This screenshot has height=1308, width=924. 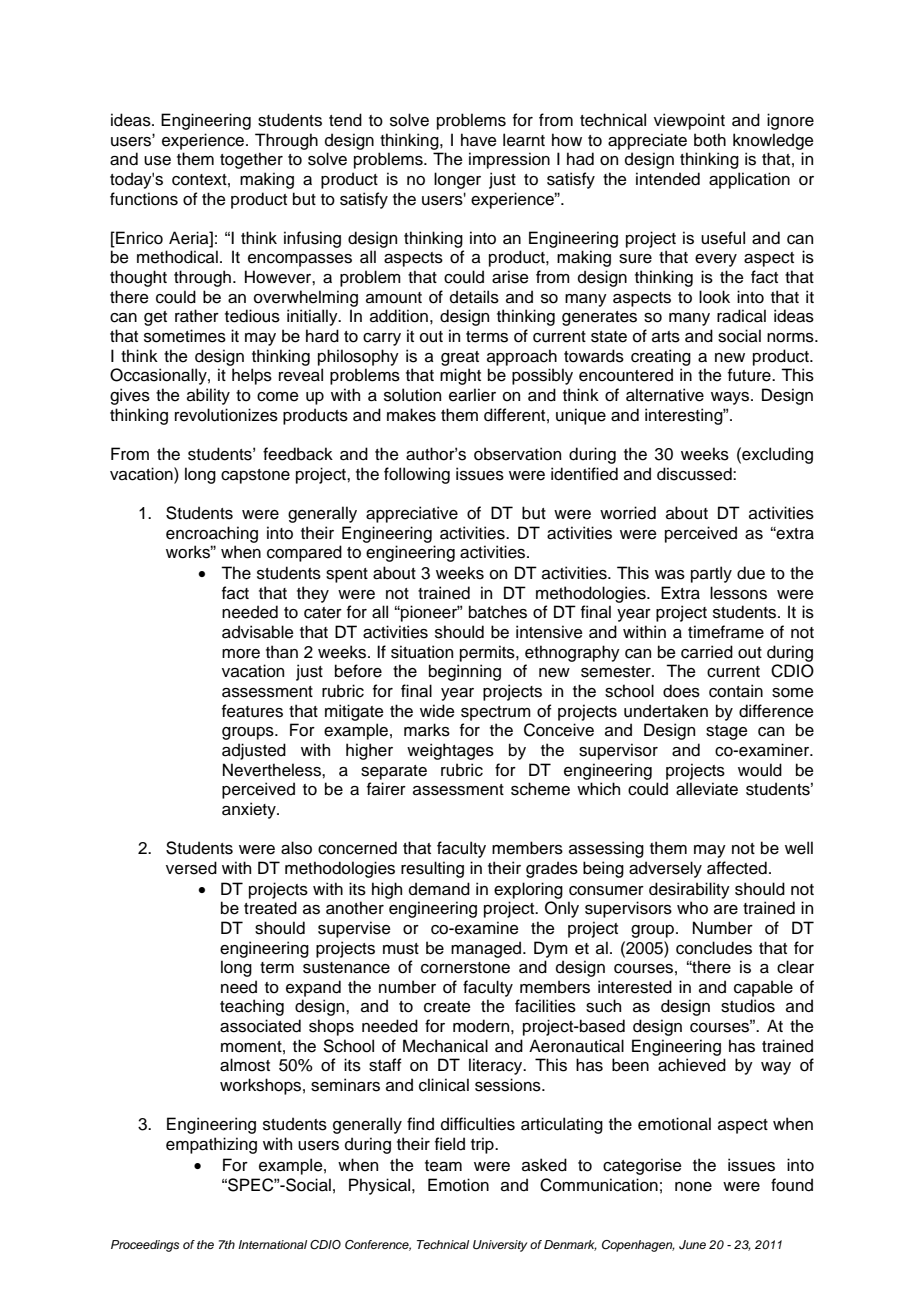 What do you see at coordinates (737, 868) in the screenshot?
I see `affected` at bounding box center [737, 868].
